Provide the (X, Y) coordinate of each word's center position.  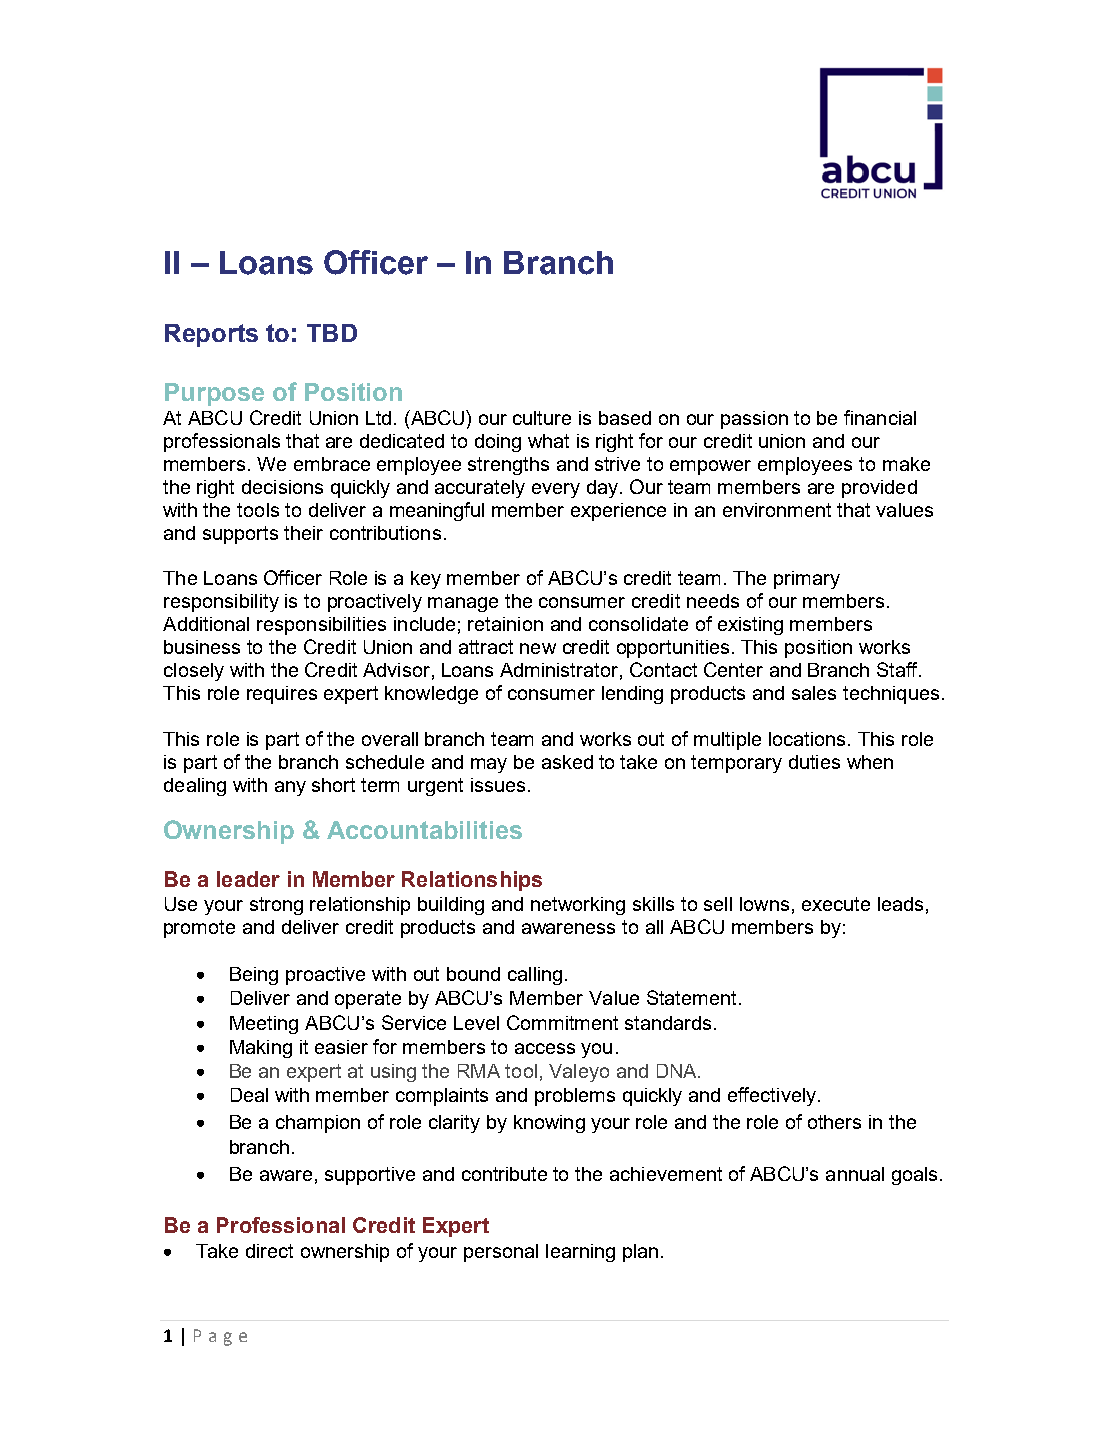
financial (880, 417)
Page (220, 1337)
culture (542, 418)
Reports (211, 335)
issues (498, 785)
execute (836, 904)
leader (248, 879)
